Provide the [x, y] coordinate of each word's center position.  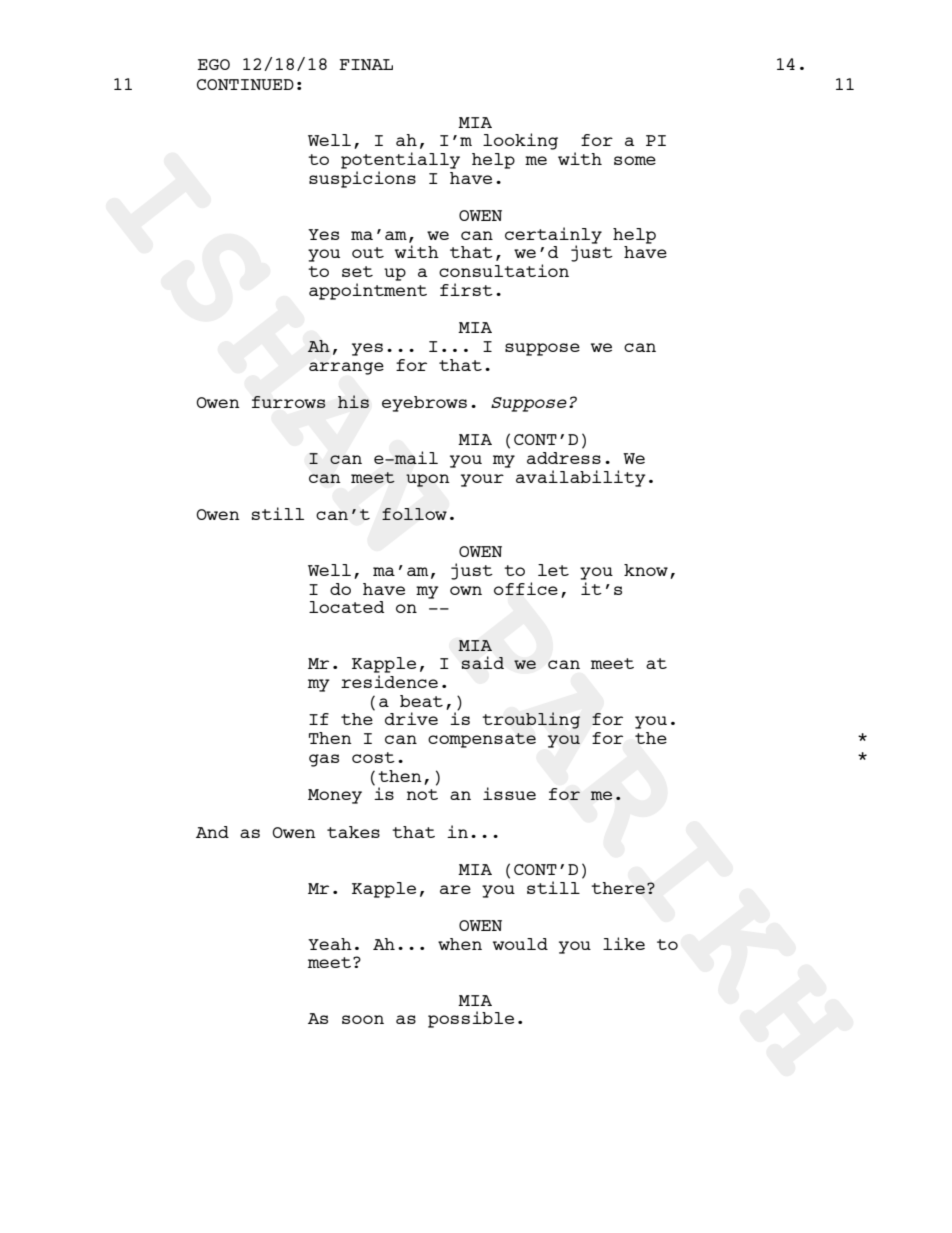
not [422, 794]
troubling [531, 720]
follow [414, 514]
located [346, 607]
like [624, 943]
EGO [214, 64]
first [466, 289]
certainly [553, 236]
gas [324, 760]
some [635, 160]
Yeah [330, 944]
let [553, 570]
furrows [289, 402]
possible [471, 1019]
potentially [400, 160]
